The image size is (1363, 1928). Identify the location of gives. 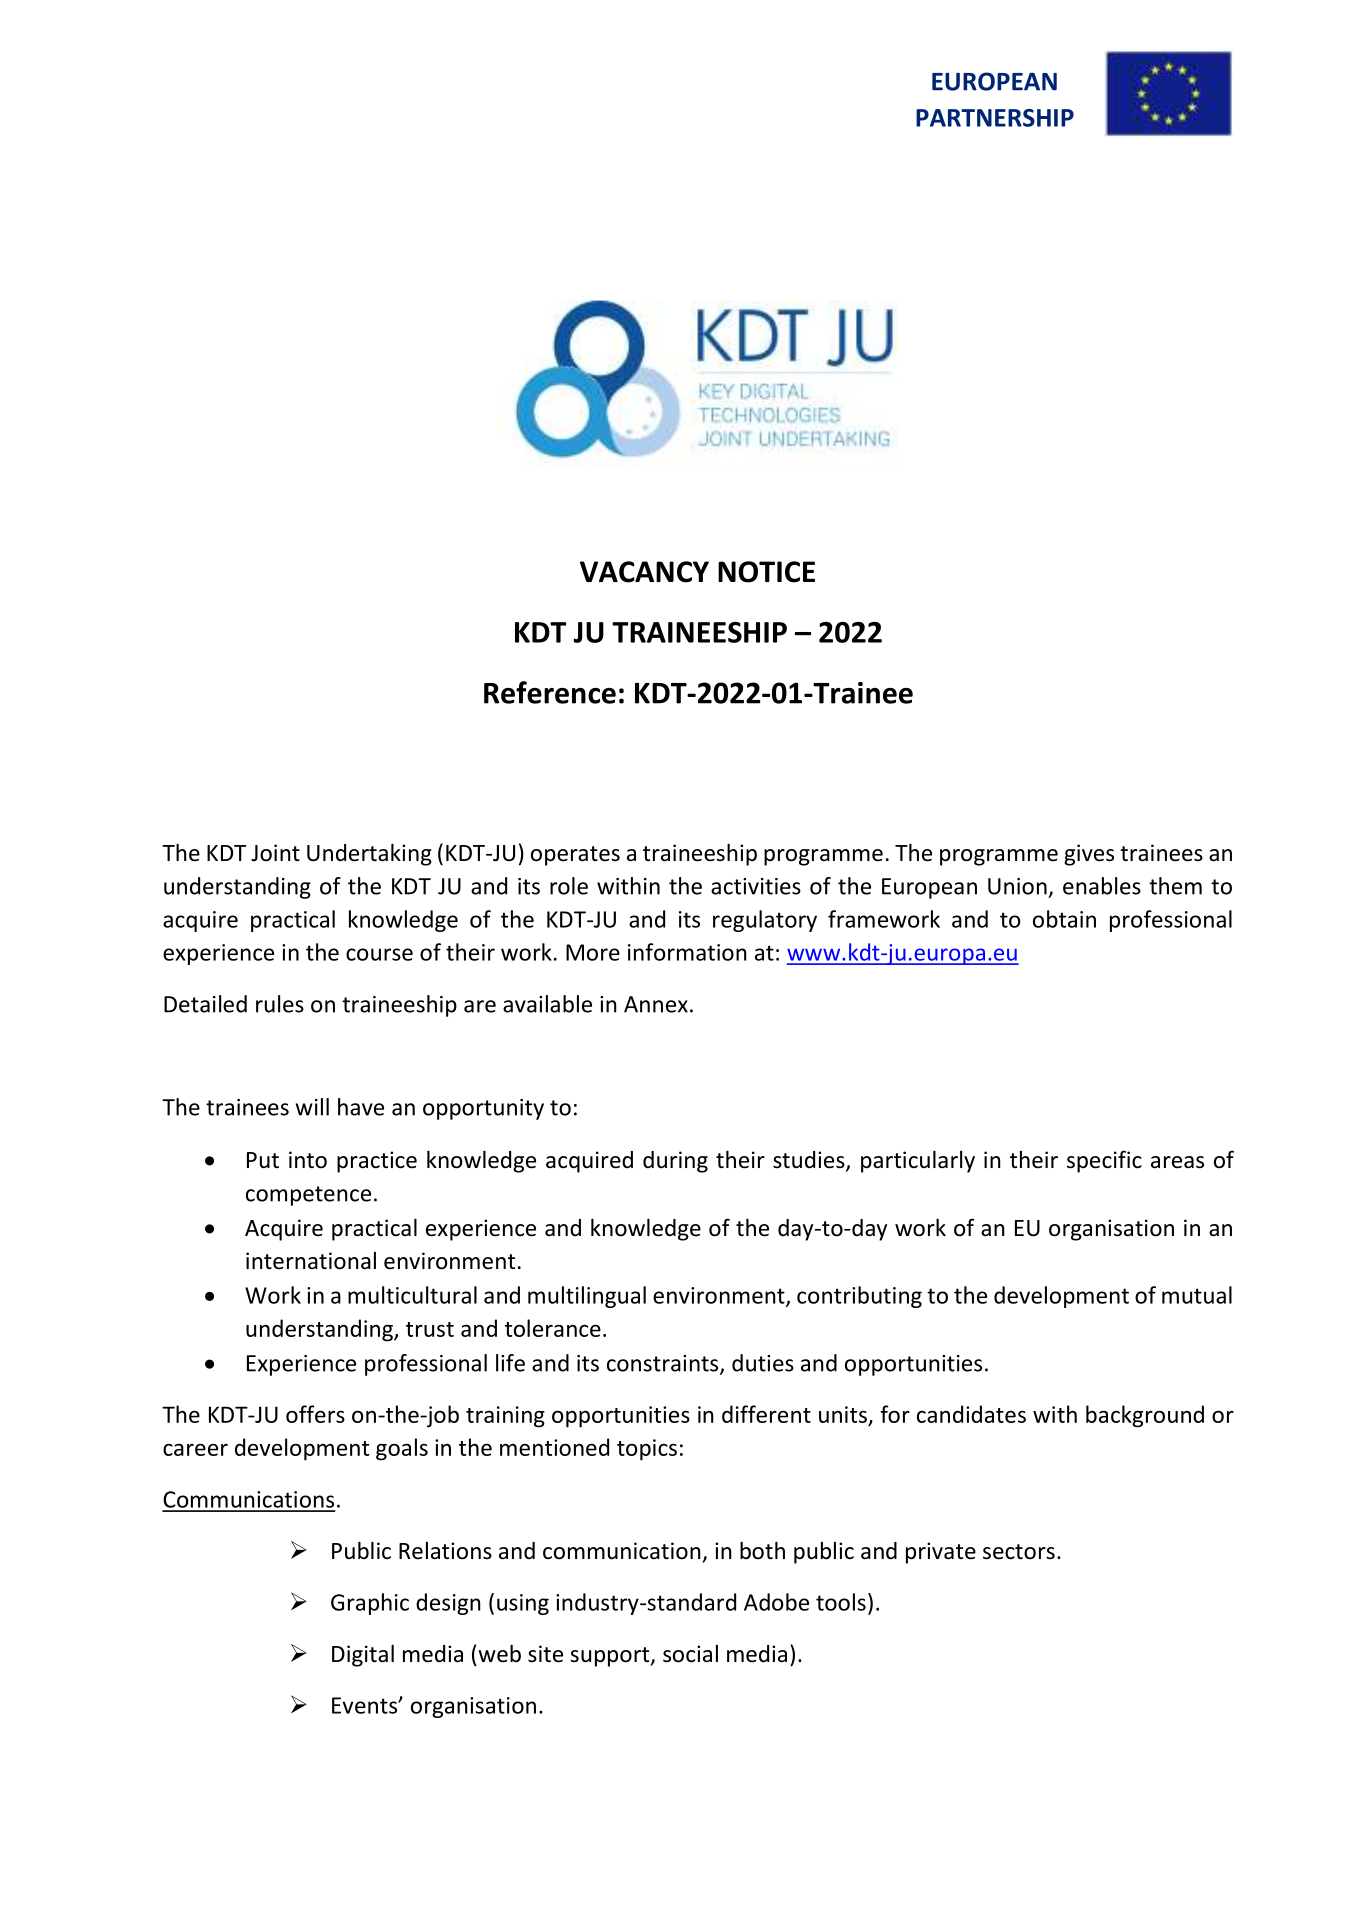
(1089, 855).
